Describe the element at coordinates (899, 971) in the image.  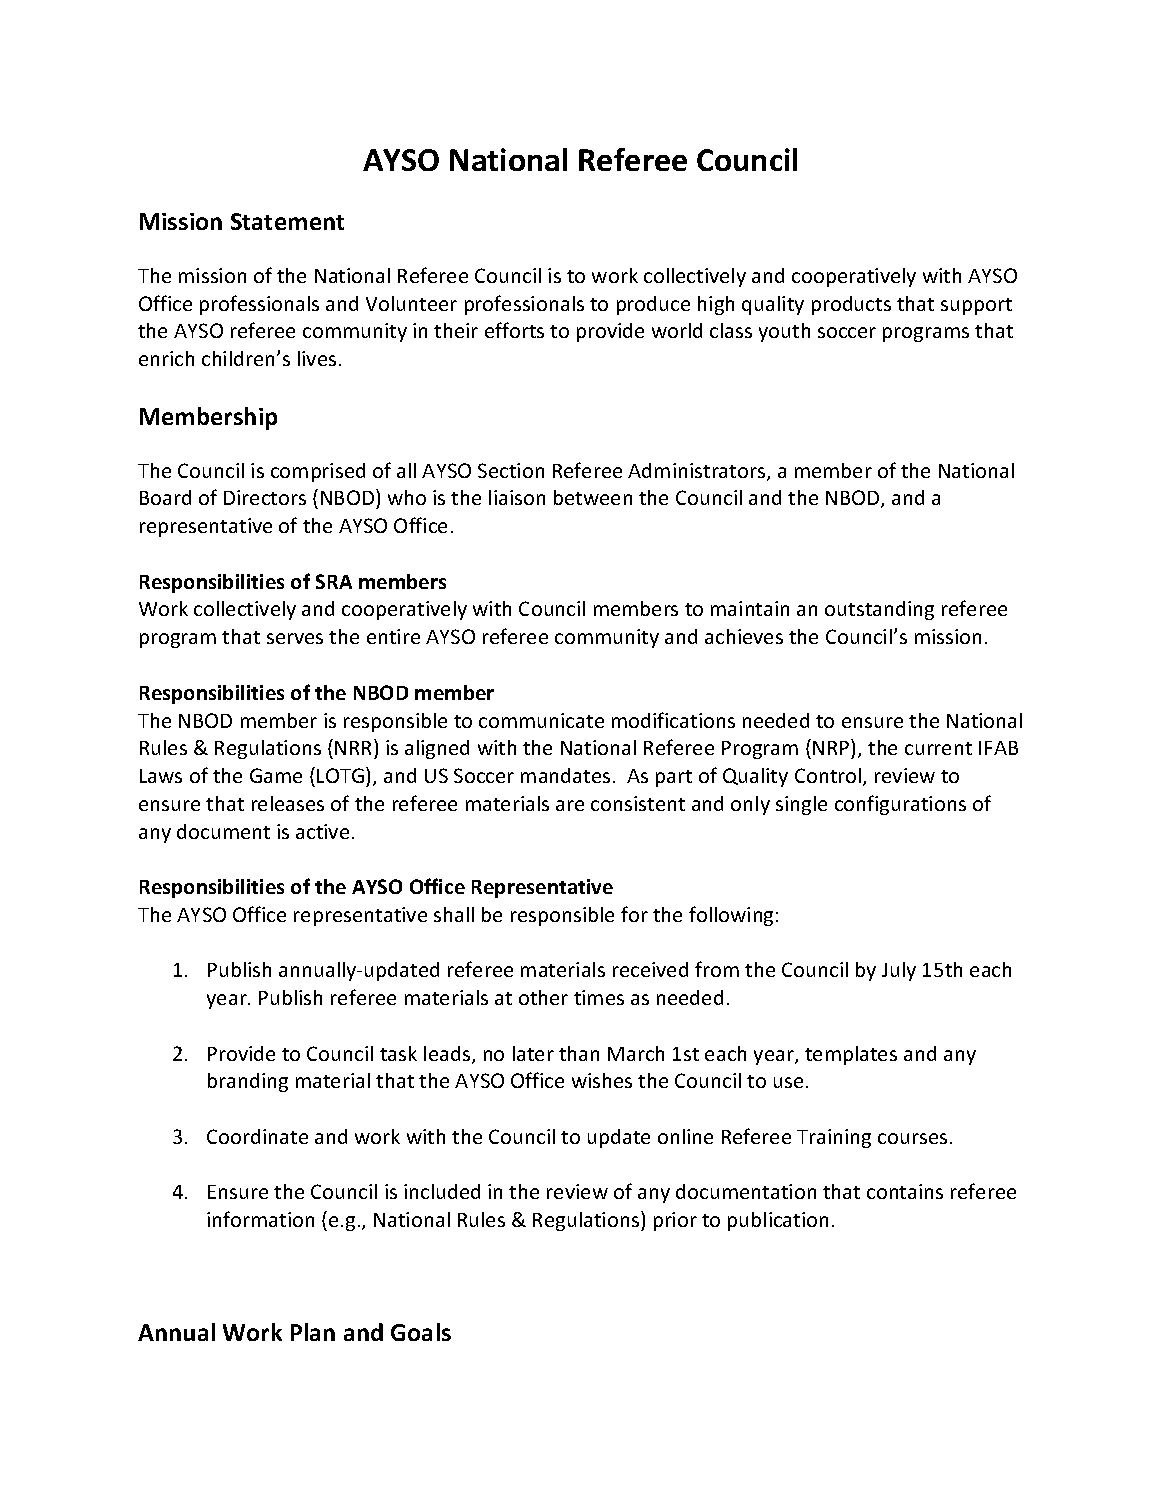
I see `July` at that location.
